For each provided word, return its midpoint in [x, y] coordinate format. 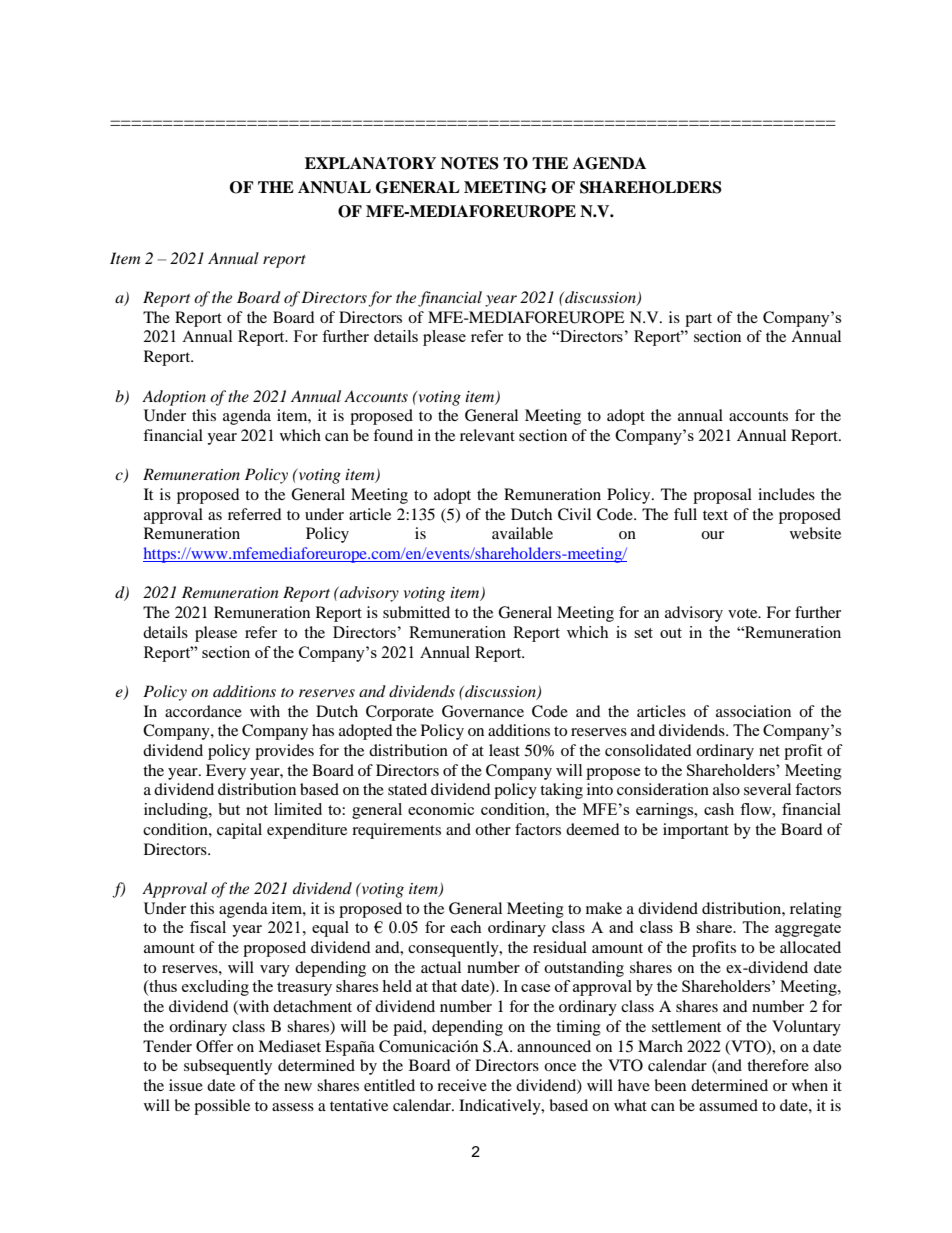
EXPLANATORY [370, 163]
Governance [483, 711]
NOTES [470, 163]
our [712, 535]
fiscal [208, 927]
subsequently [228, 1067]
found [393, 435]
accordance [203, 711]
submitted [416, 612]
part [698, 320]
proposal [722, 496]
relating [816, 910]
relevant [487, 435]
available [522, 533]
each [466, 927]
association [753, 711]
